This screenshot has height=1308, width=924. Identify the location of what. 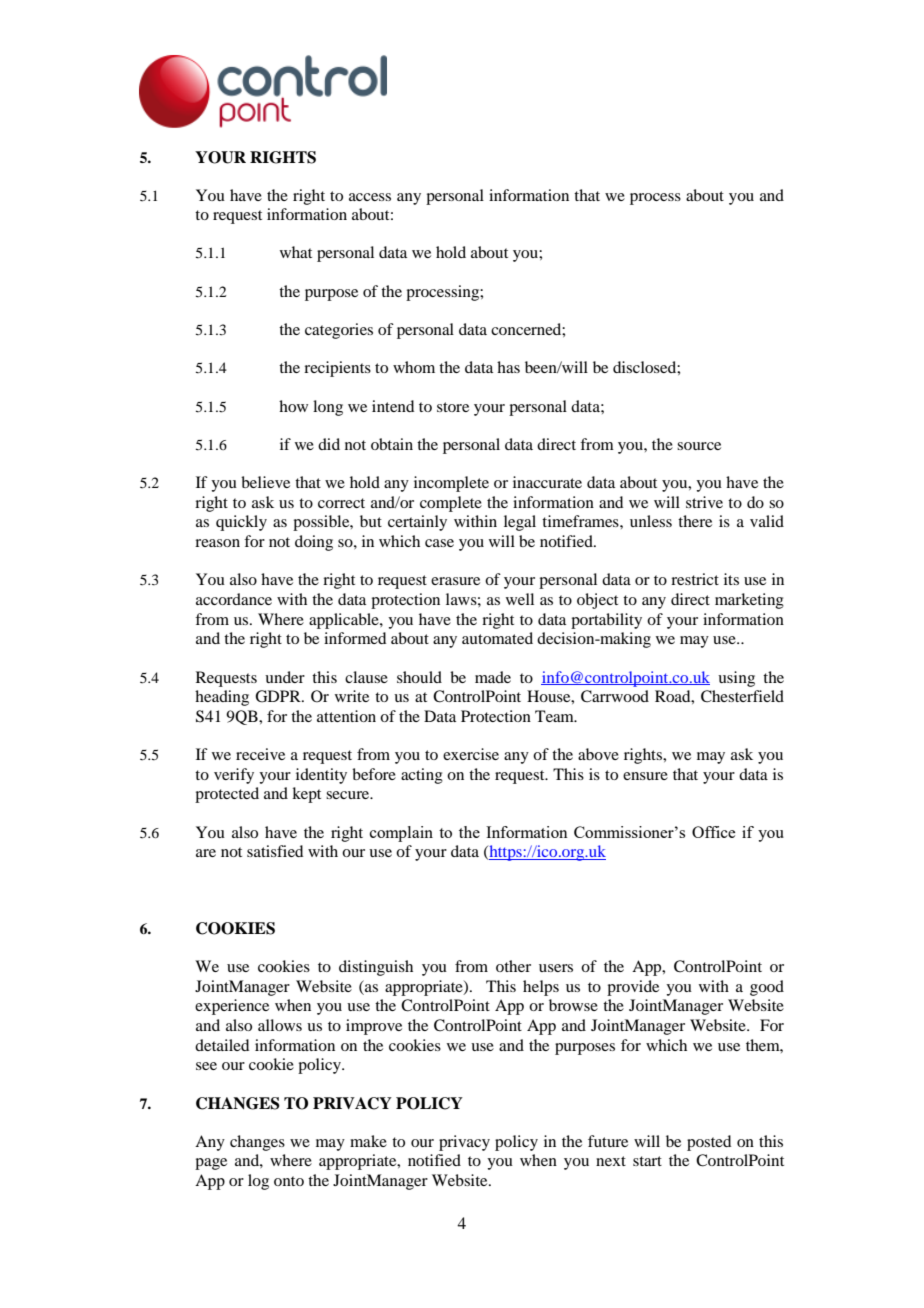
(296, 252).
